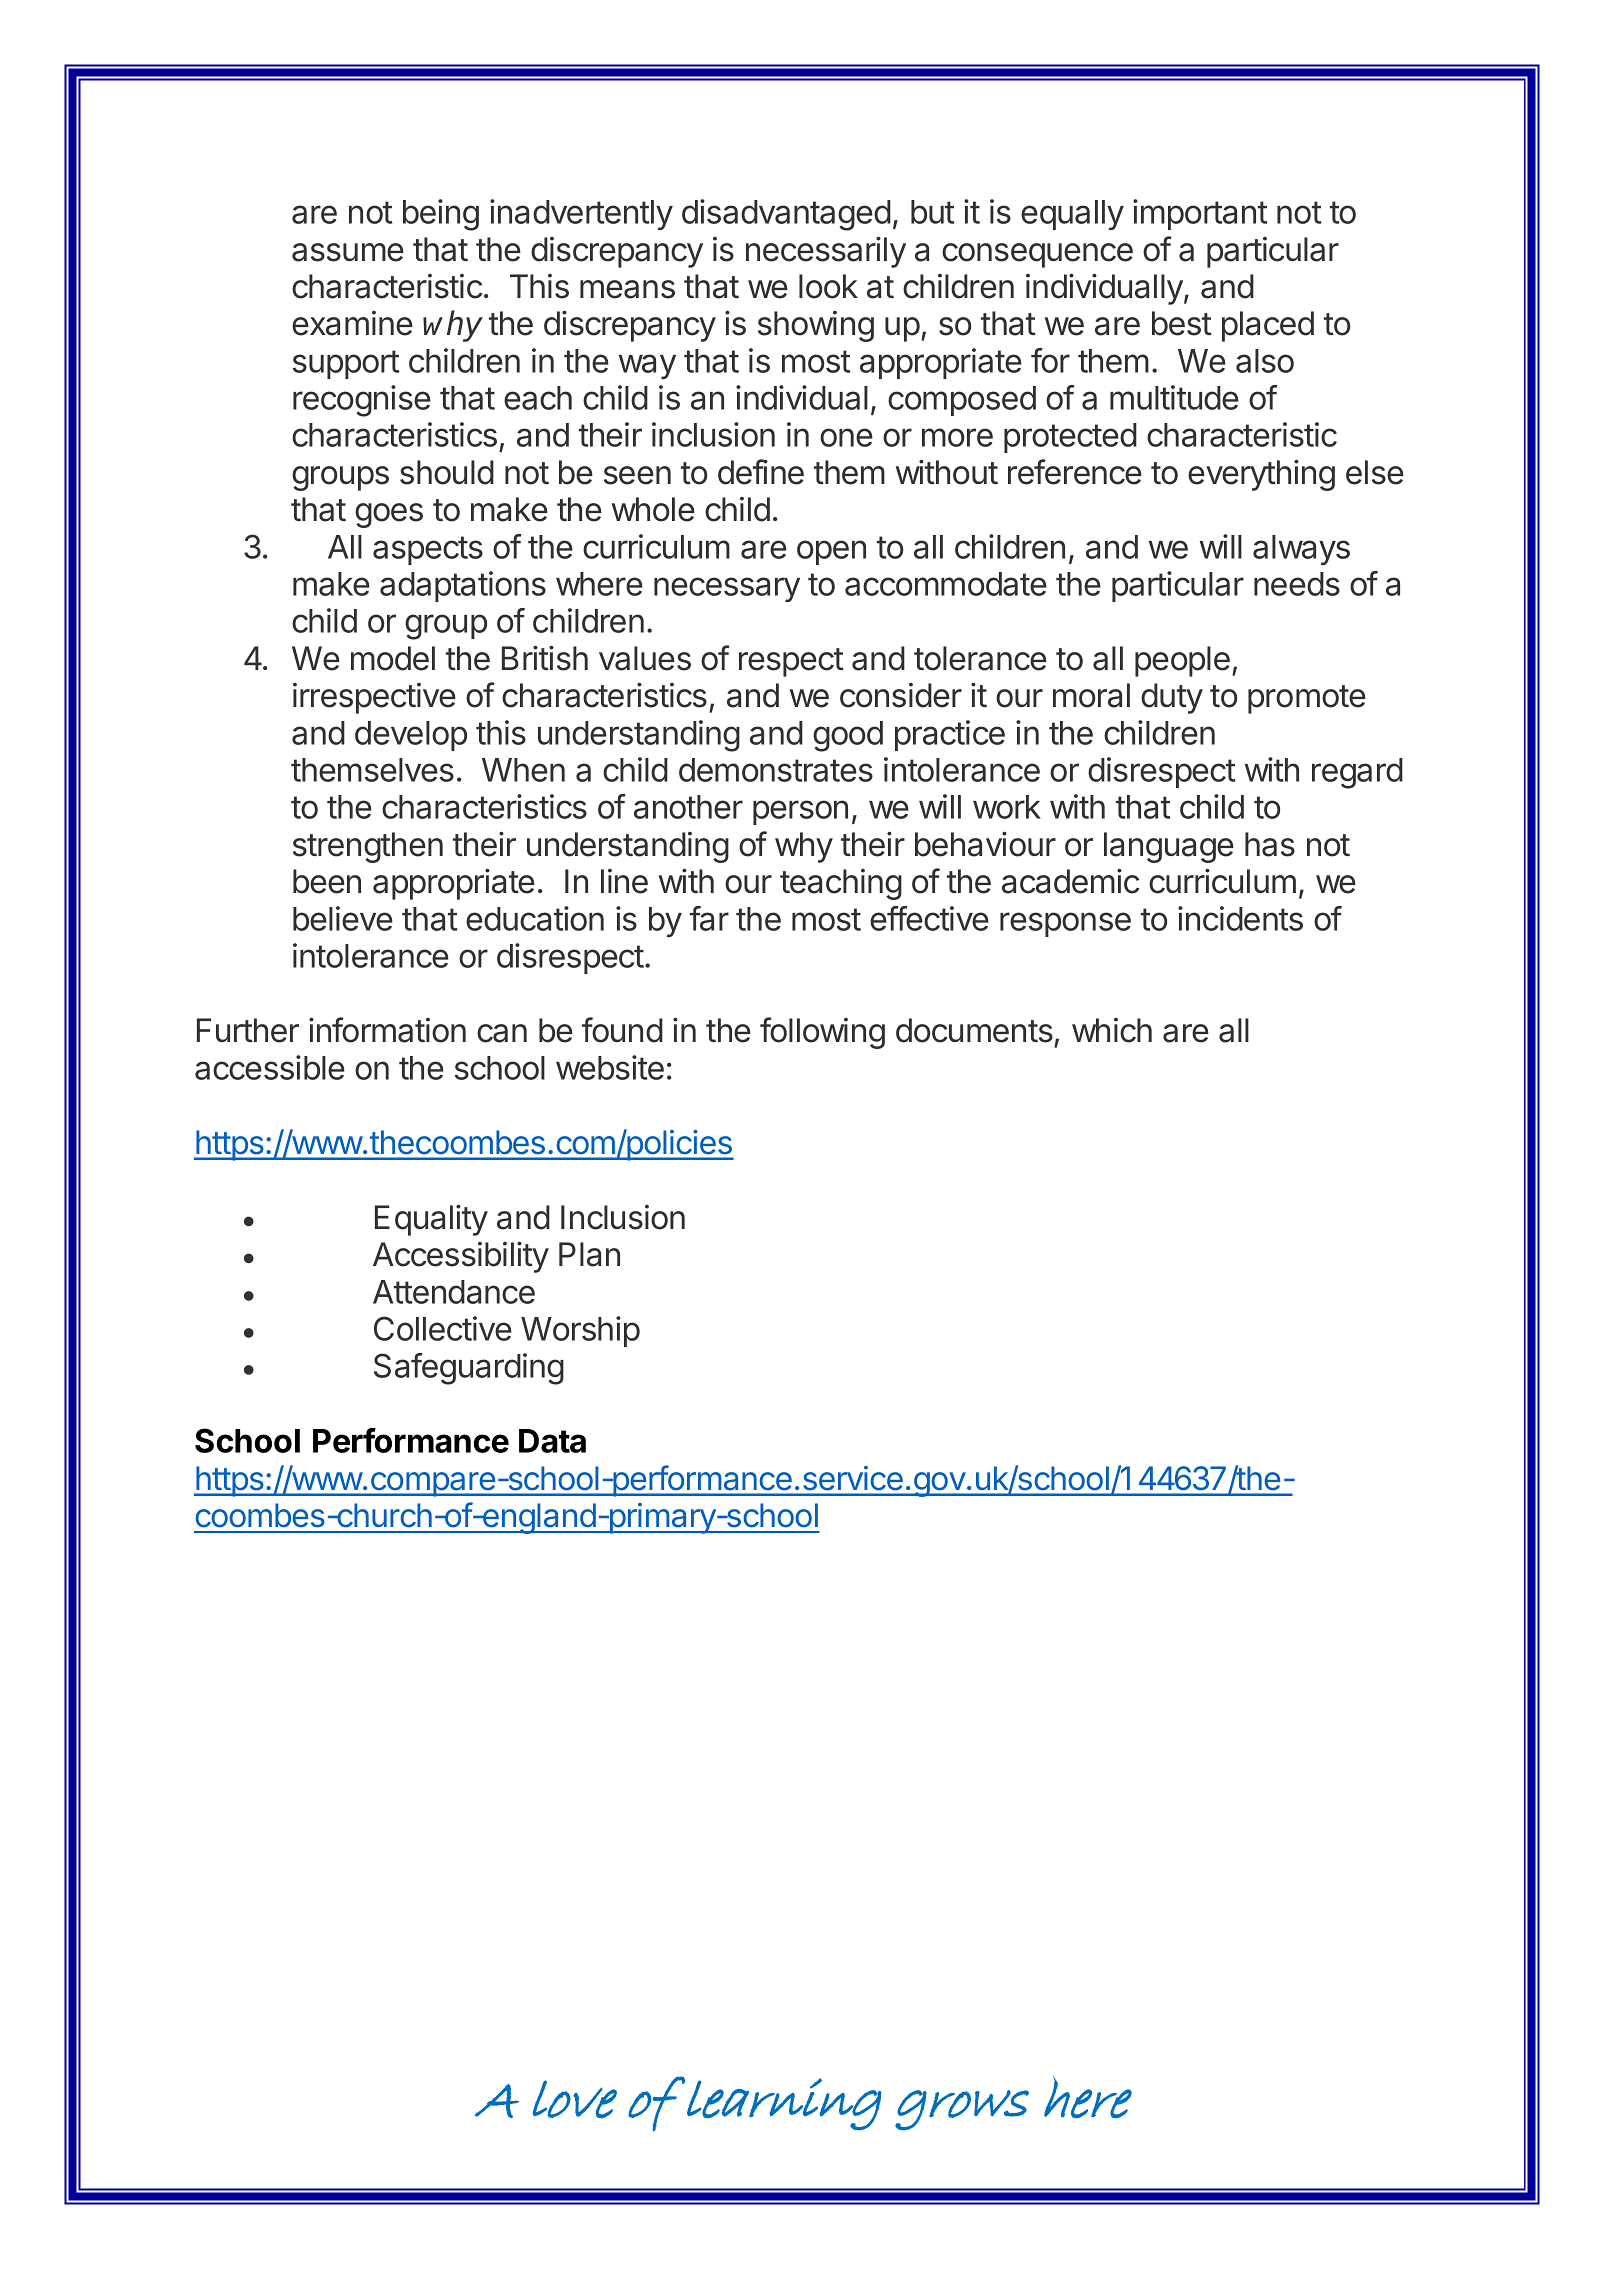 This screenshot has height=2269, width=1604. I want to click on important, so click(1200, 214).
